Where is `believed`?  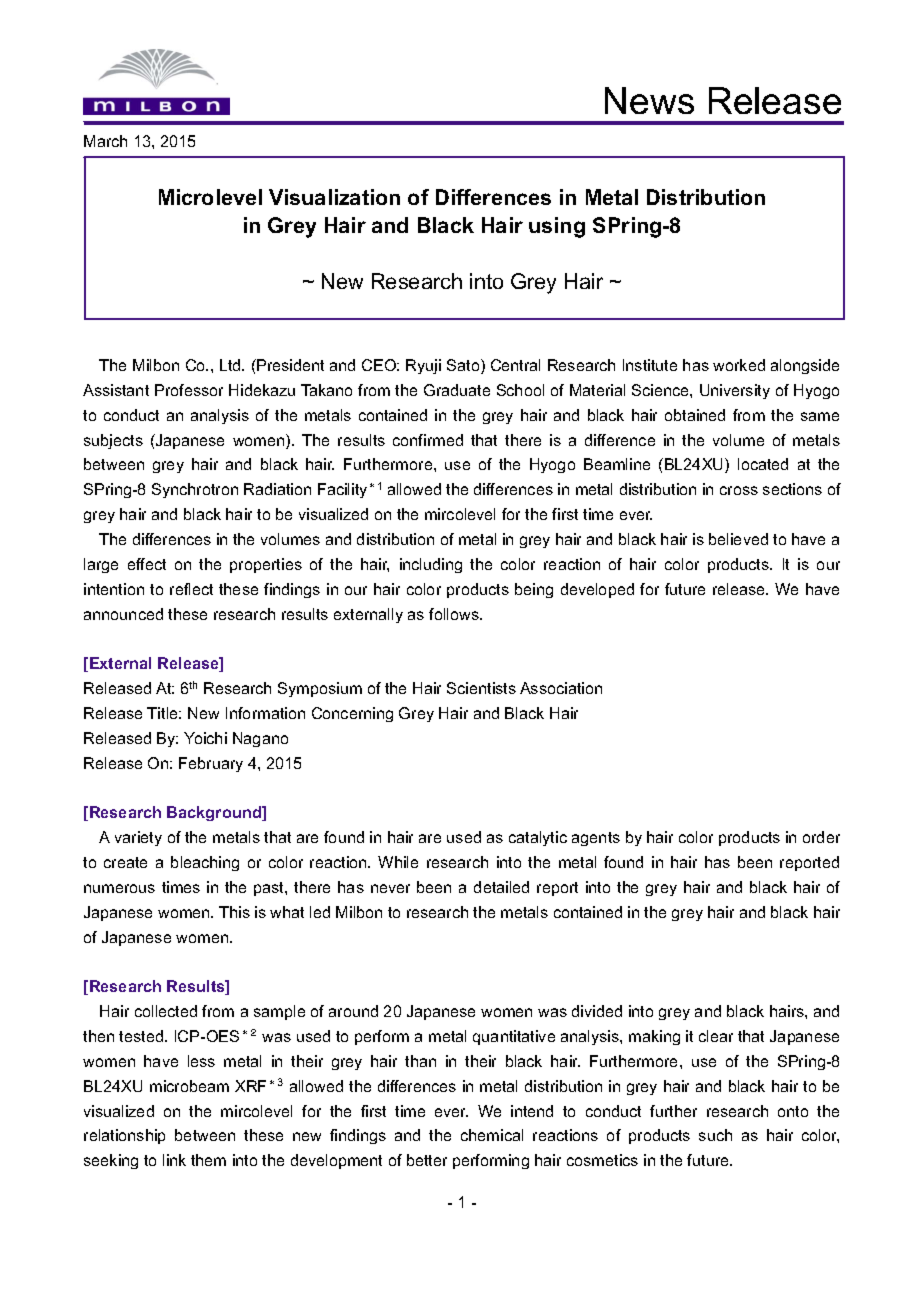
believed is located at coordinates (738, 539).
